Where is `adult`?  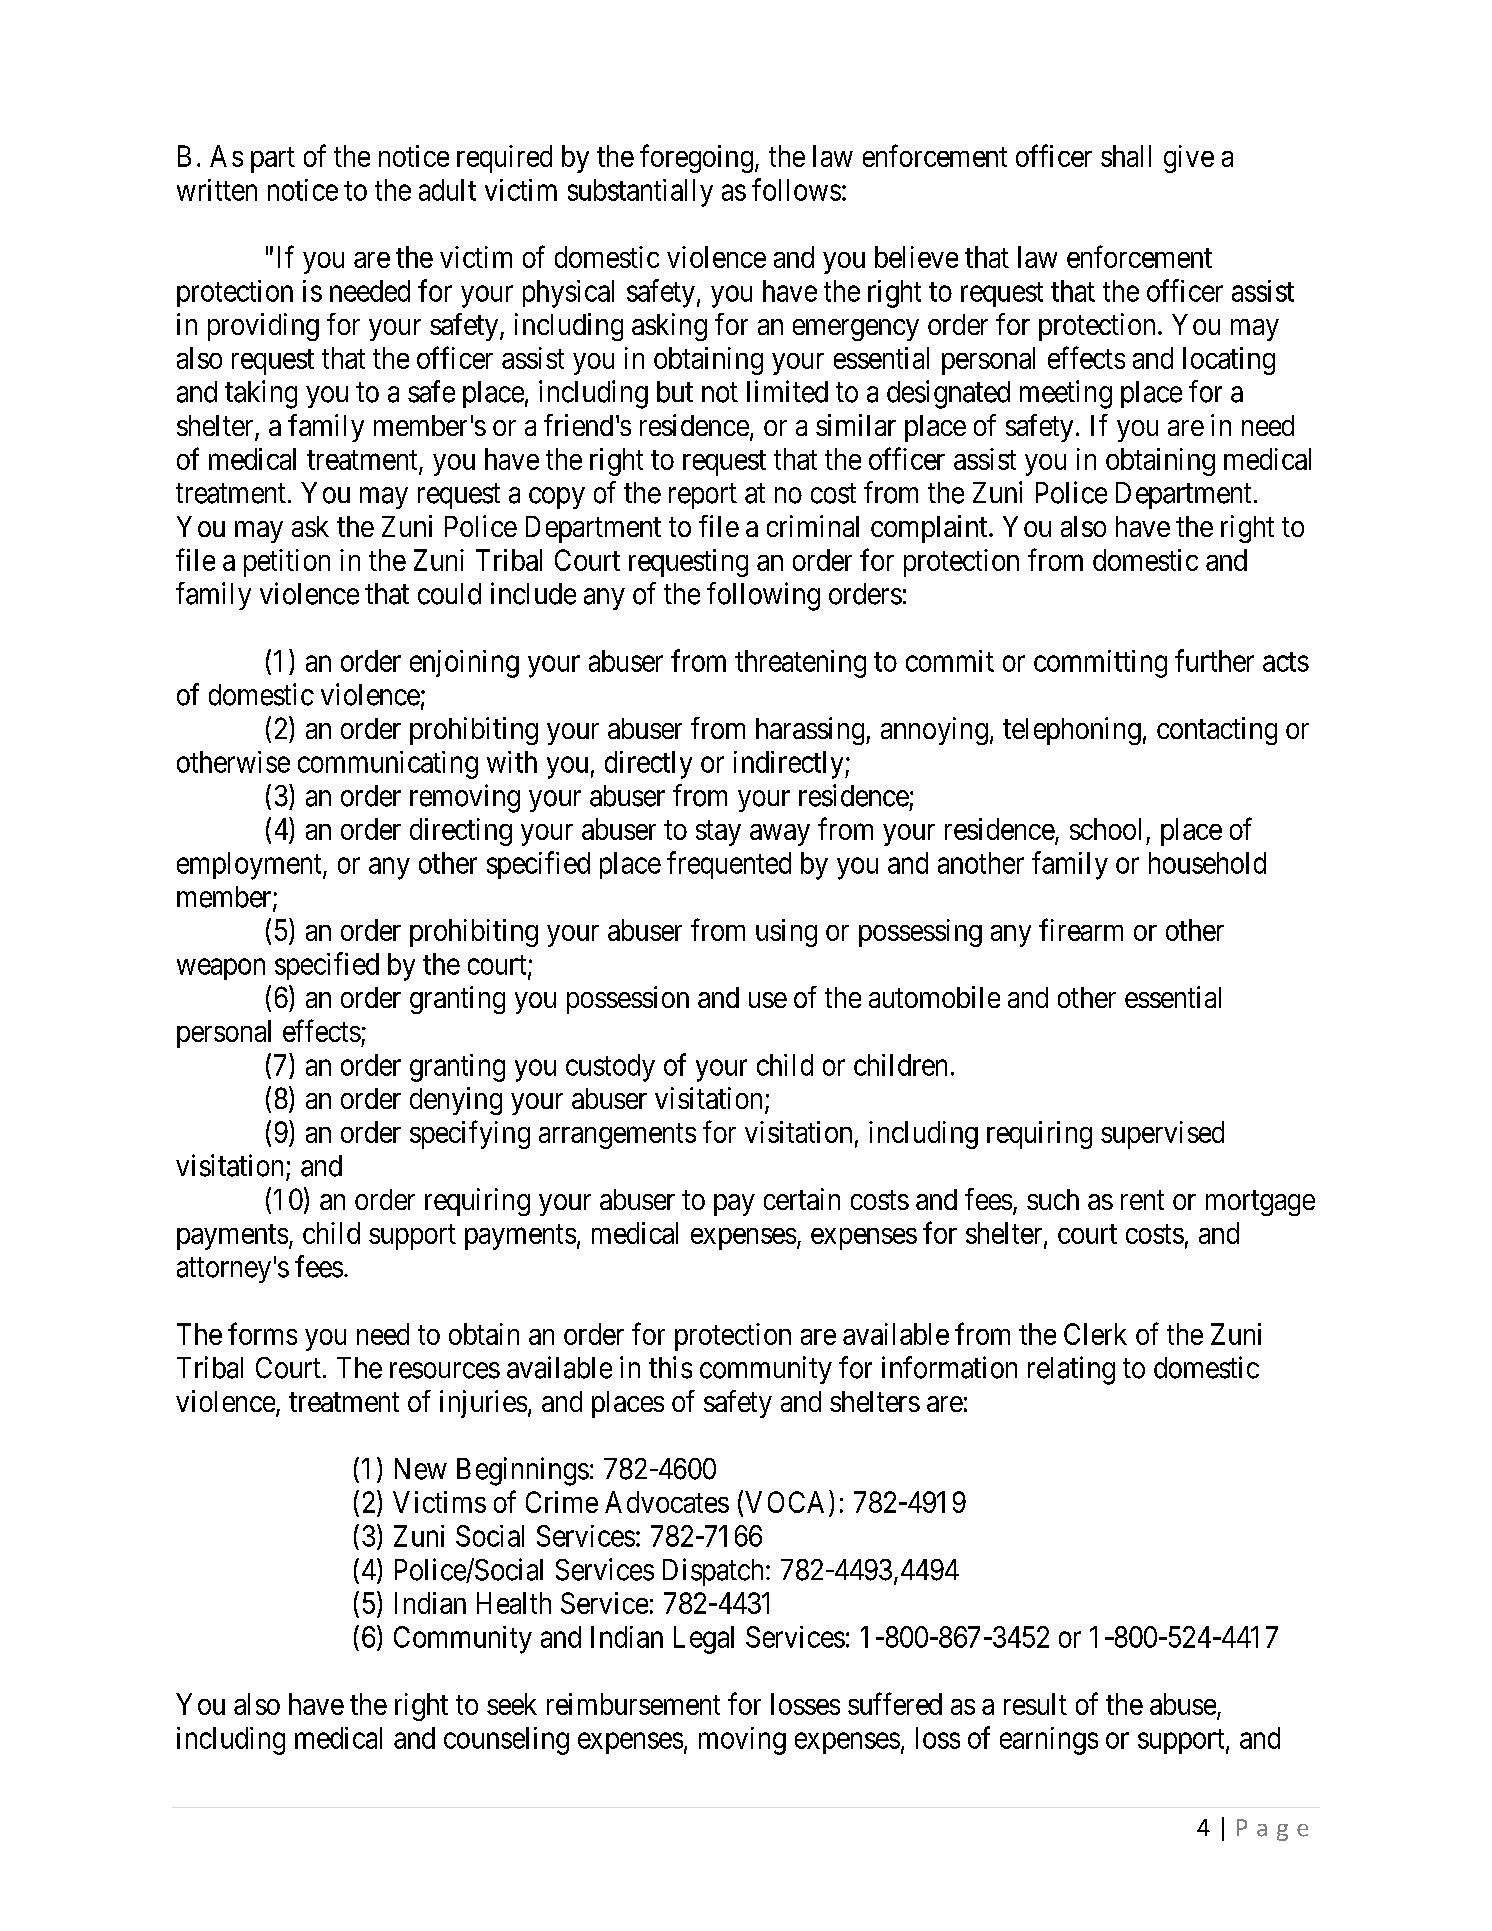
adult is located at coordinates (447, 190).
